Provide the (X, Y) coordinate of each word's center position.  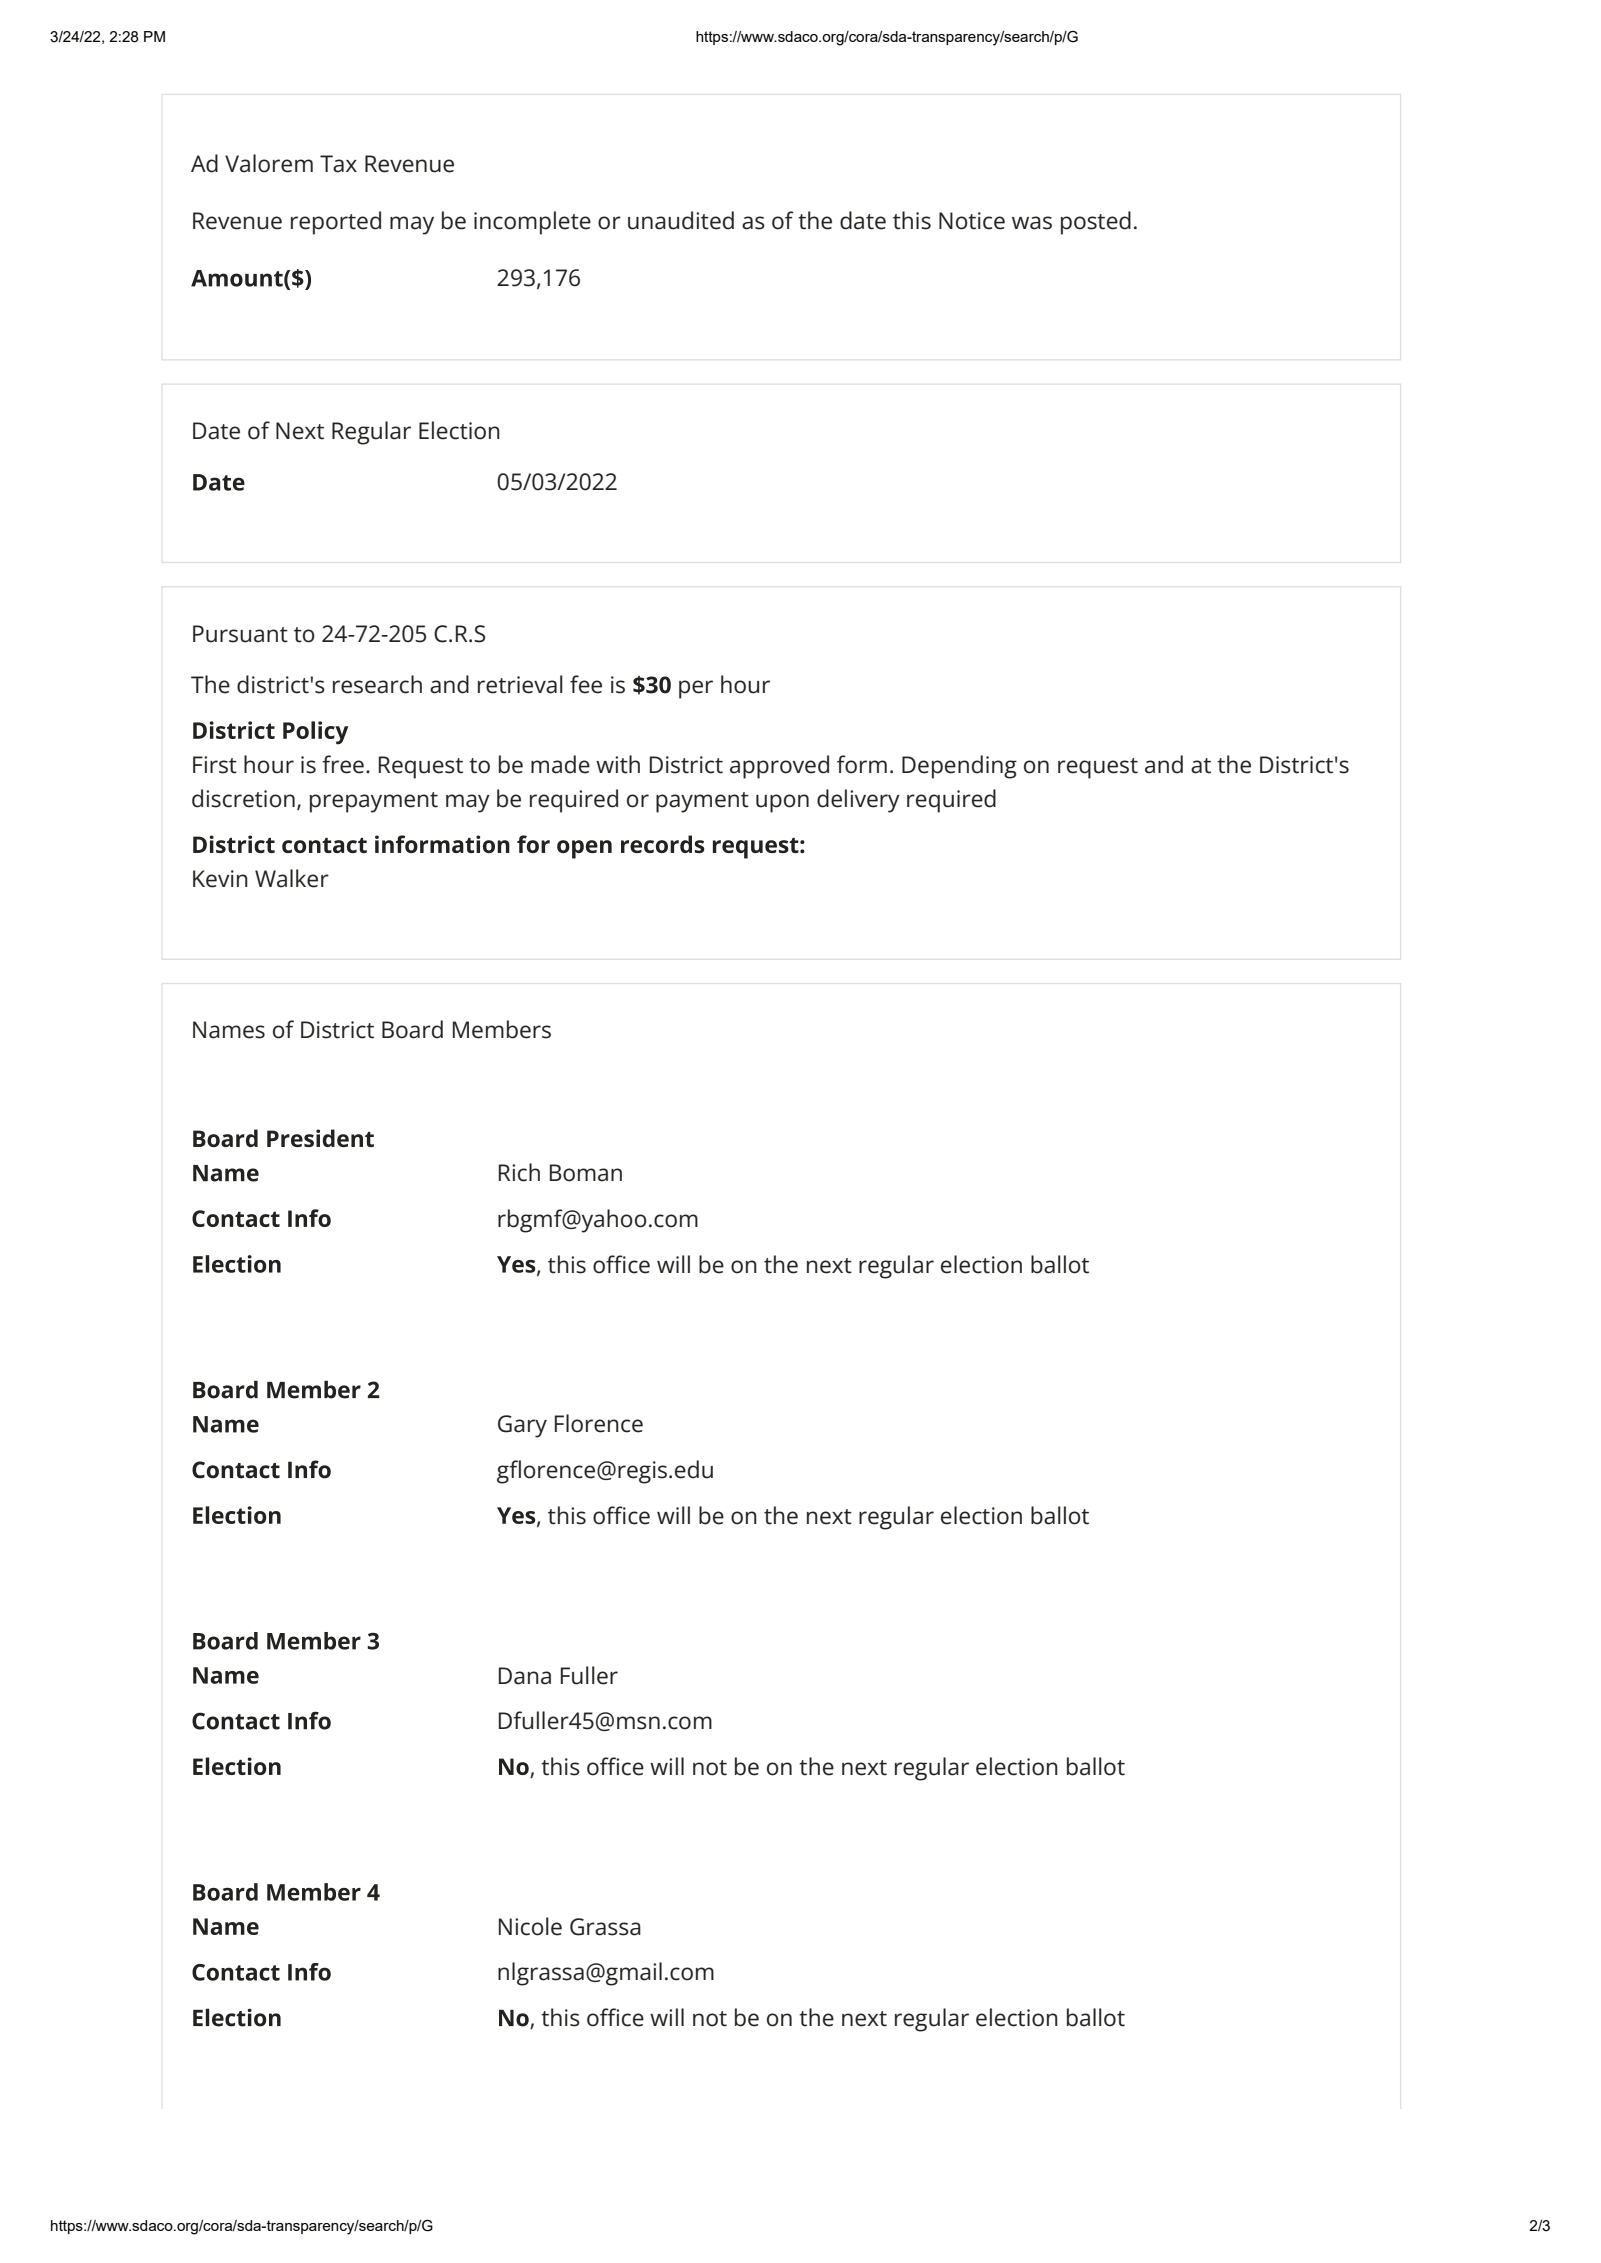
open (584, 849)
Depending (959, 767)
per (696, 689)
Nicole (530, 1926)
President (320, 1138)
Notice (972, 221)
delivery (858, 801)
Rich (519, 1172)
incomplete (532, 223)
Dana (525, 1676)
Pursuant (240, 634)
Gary (522, 1426)
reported (336, 223)
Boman (586, 1173)
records (663, 844)
